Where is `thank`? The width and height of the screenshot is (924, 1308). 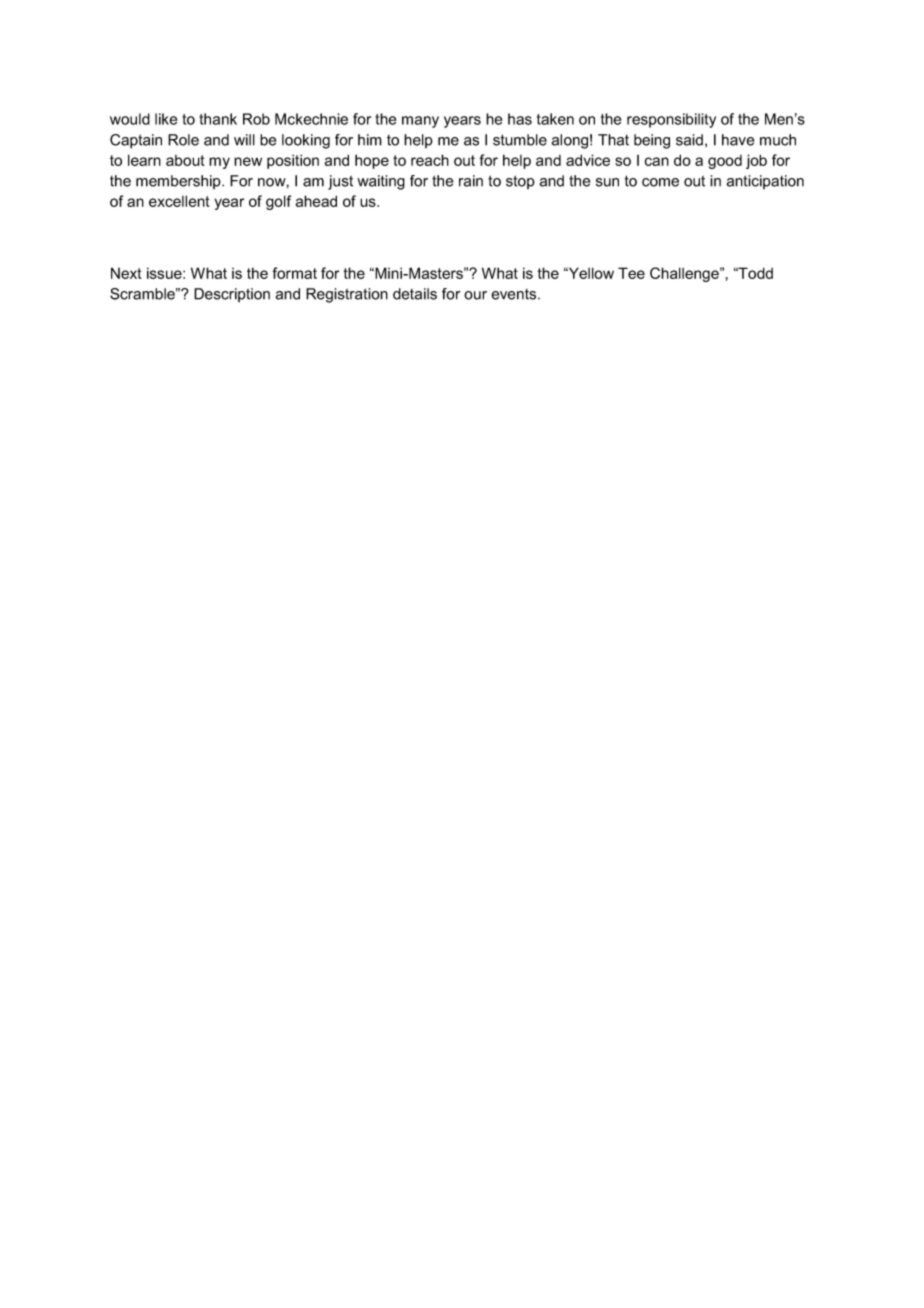
thank is located at coordinates (218, 119).
